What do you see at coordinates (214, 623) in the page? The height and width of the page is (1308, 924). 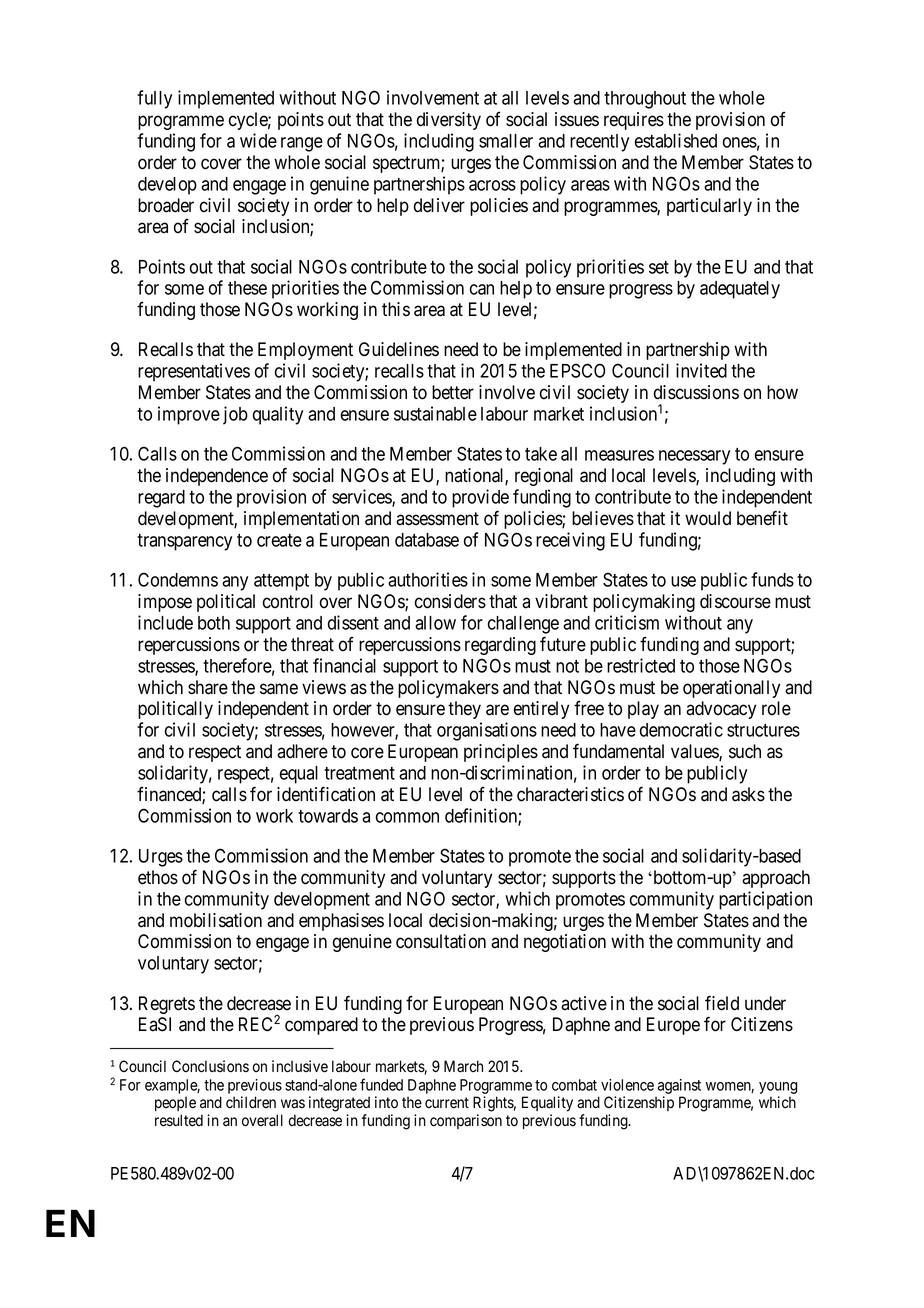 I see `both` at bounding box center [214, 623].
